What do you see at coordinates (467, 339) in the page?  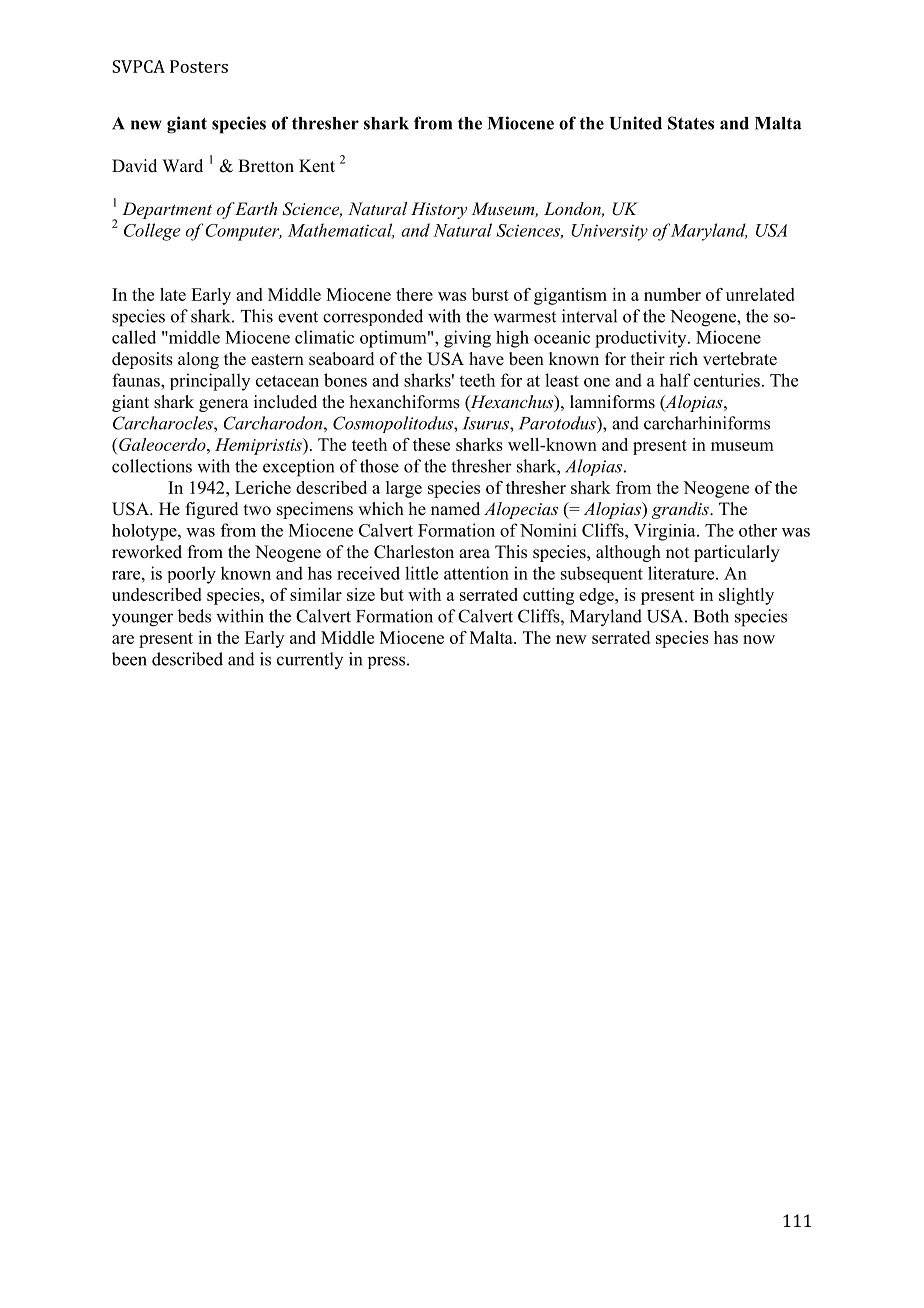 I see `giving` at bounding box center [467, 339].
